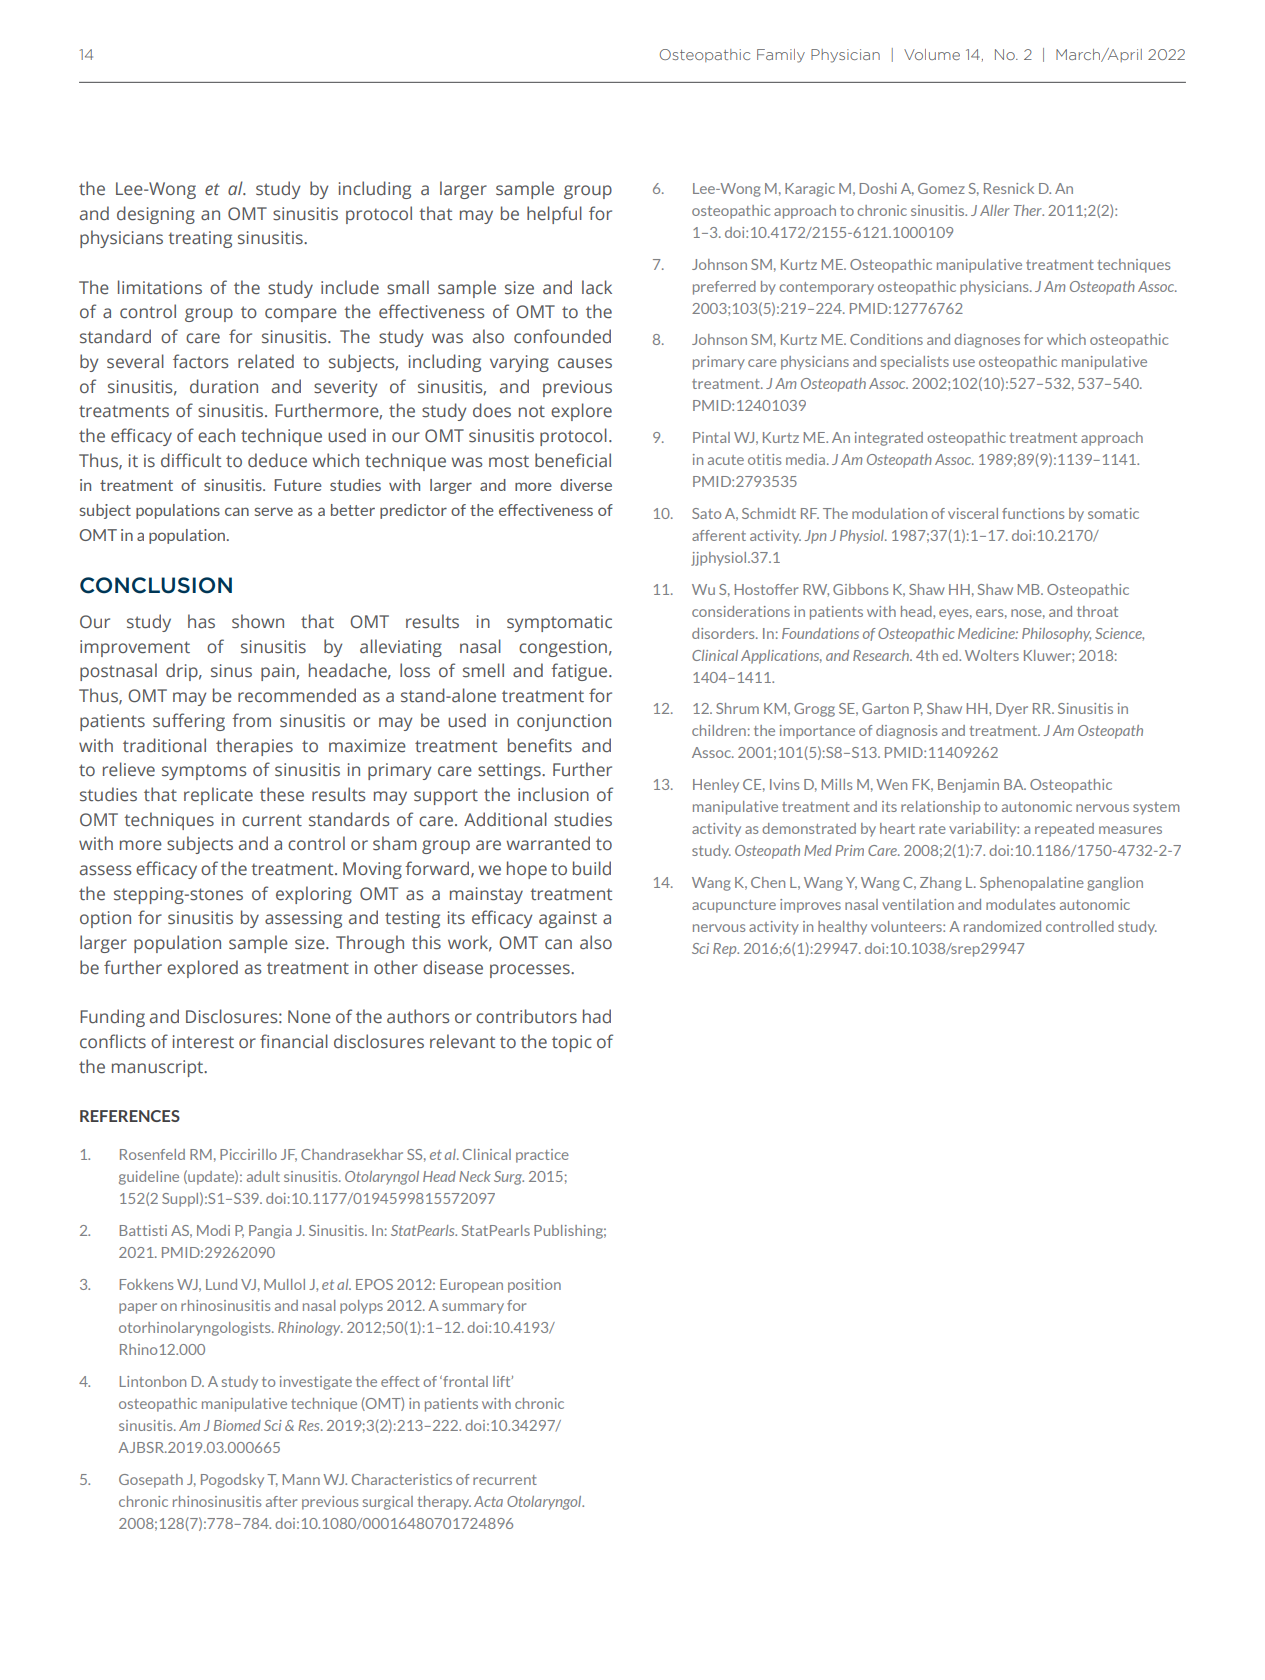  What do you see at coordinates (204, 772) in the screenshot?
I see `symptoms` at bounding box center [204, 772].
